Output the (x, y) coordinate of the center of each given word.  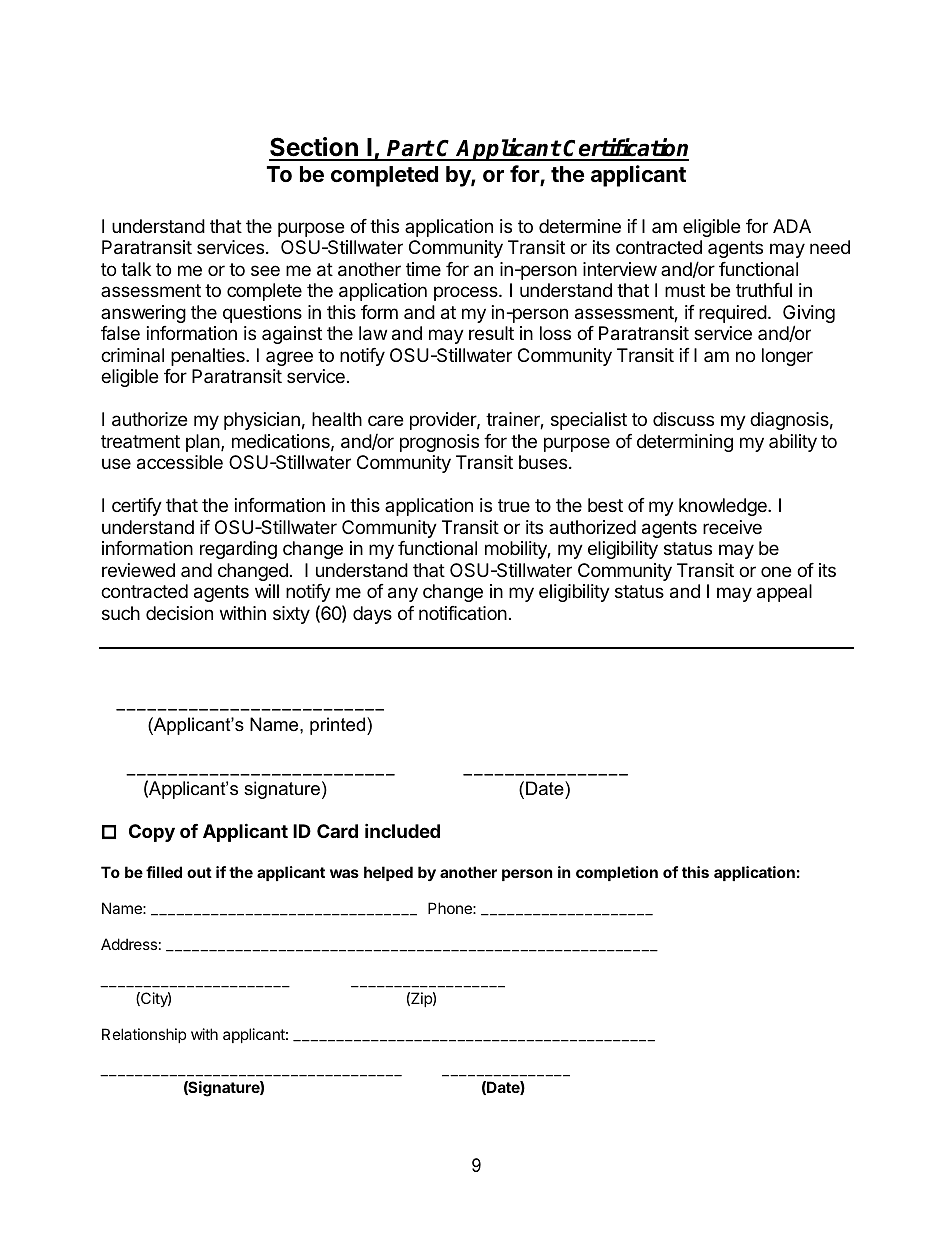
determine (580, 226)
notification (463, 613)
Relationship (144, 1035)
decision (179, 613)
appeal (784, 593)
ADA (792, 226)
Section (314, 148)
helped (388, 873)
